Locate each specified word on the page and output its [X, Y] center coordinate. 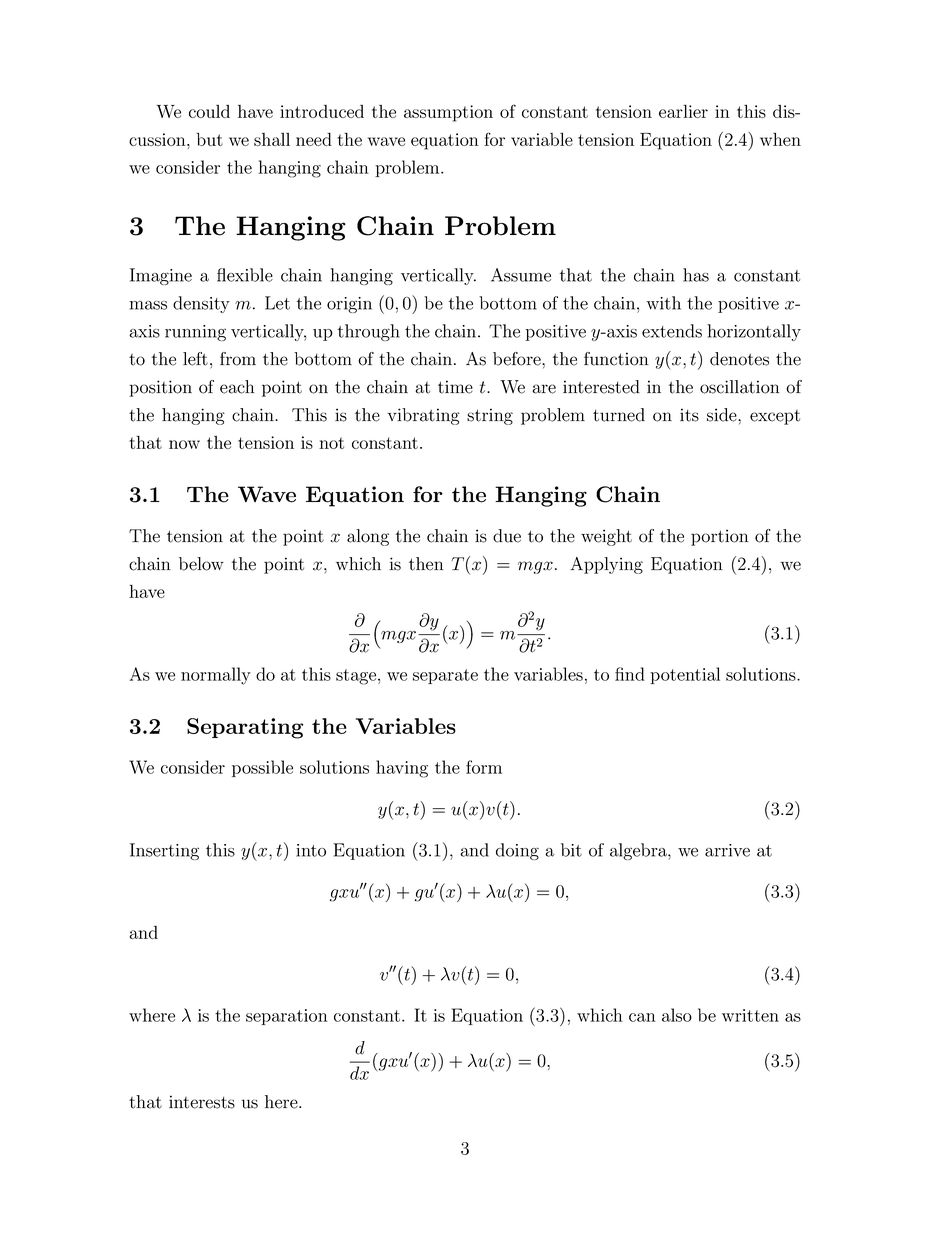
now [184, 444]
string [490, 416]
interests [202, 1102]
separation [287, 1017]
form [484, 767]
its [689, 415]
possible [262, 768]
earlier [683, 111]
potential [685, 675]
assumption [448, 113]
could [209, 111]
